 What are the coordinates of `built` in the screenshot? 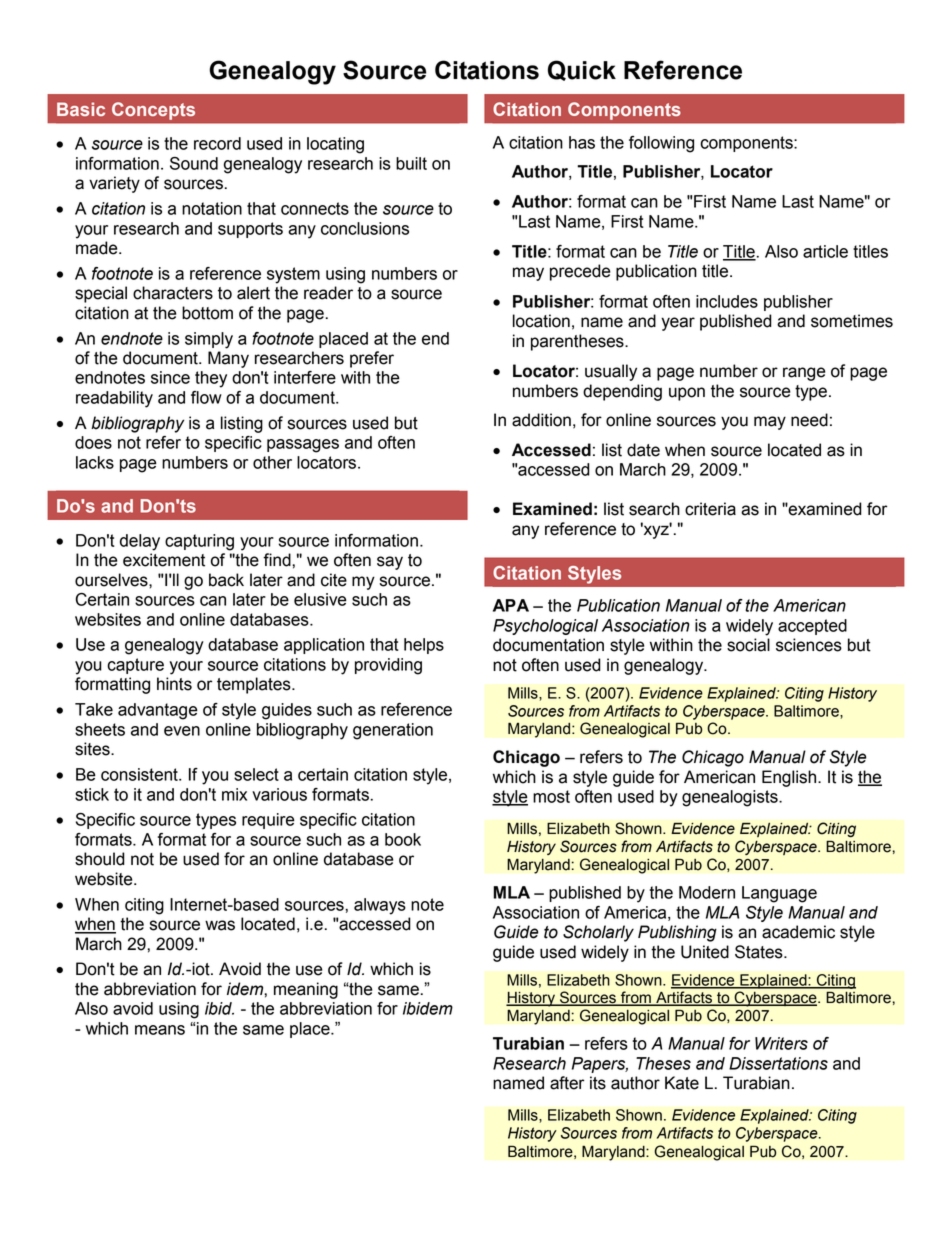 It's located at (411, 163).
